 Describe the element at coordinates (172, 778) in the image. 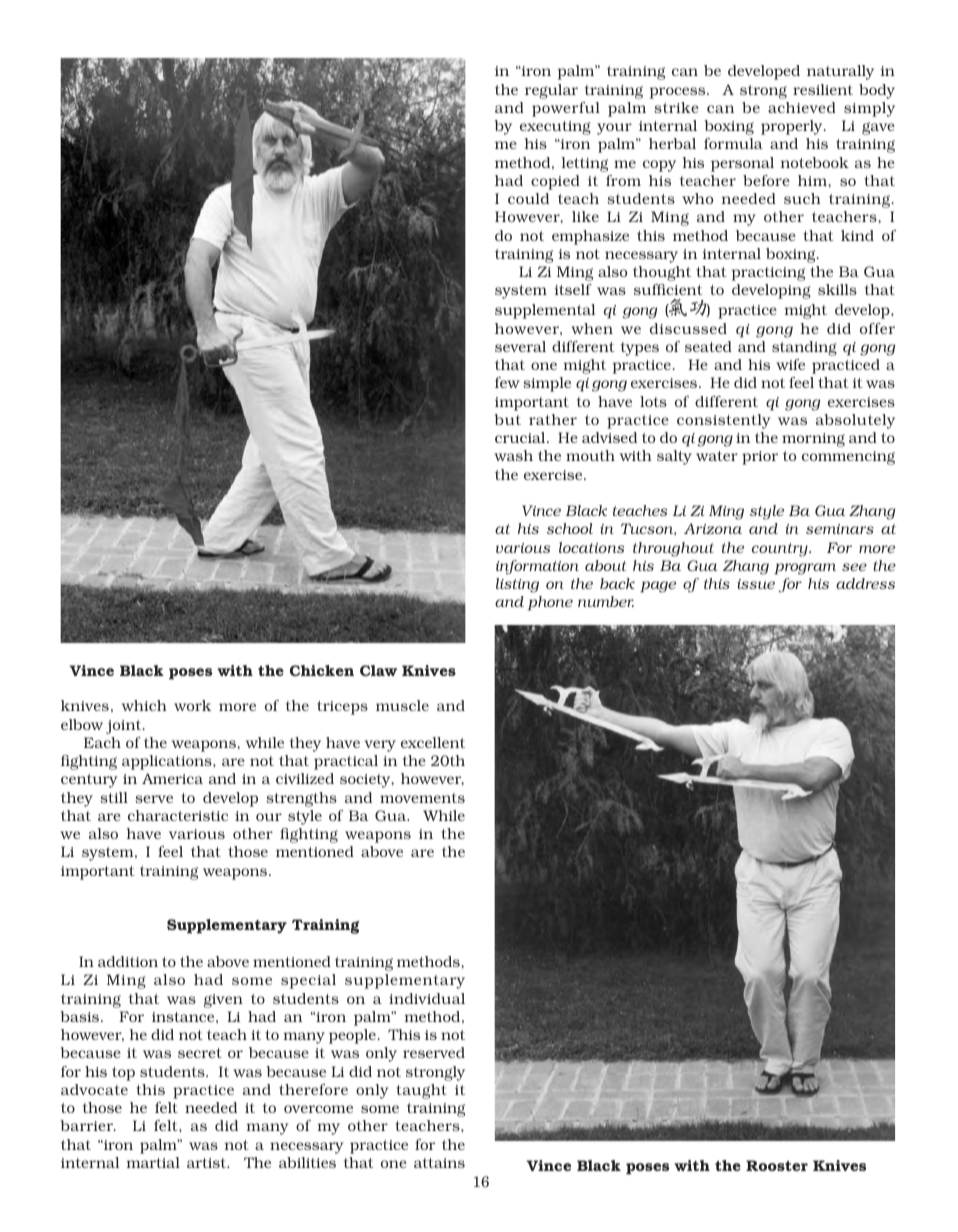

I see `America` at that location.
